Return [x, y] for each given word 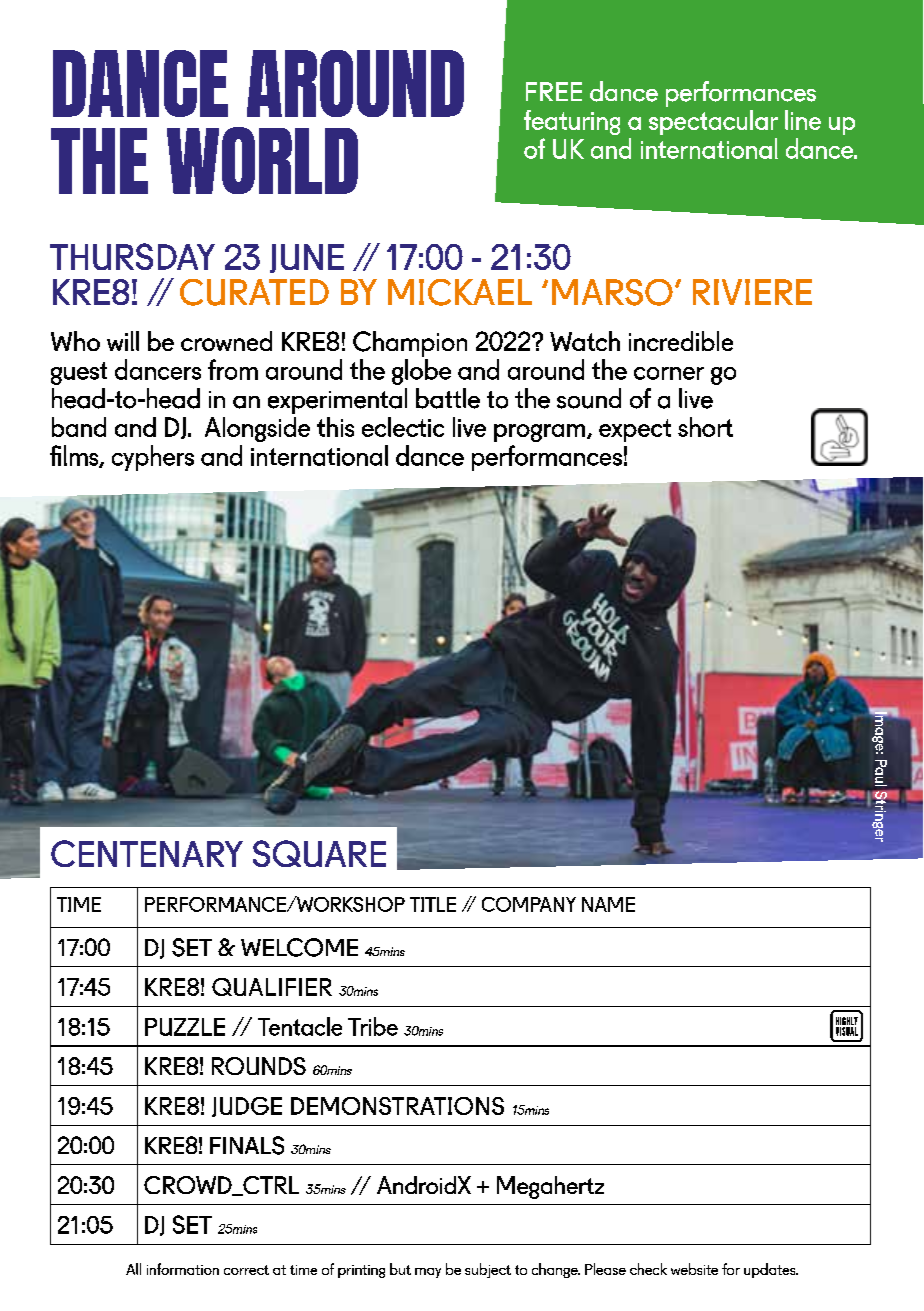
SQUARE [319, 853]
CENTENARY [147, 853]
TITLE [433, 904]
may [428, 1273]
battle [448, 398]
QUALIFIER [272, 987]
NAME [608, 904]
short [705, 427]
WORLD [262, 160]
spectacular [713, 122]
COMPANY [529, 904]
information [183, 1269]
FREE [554, 91]
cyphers [153, 458]
